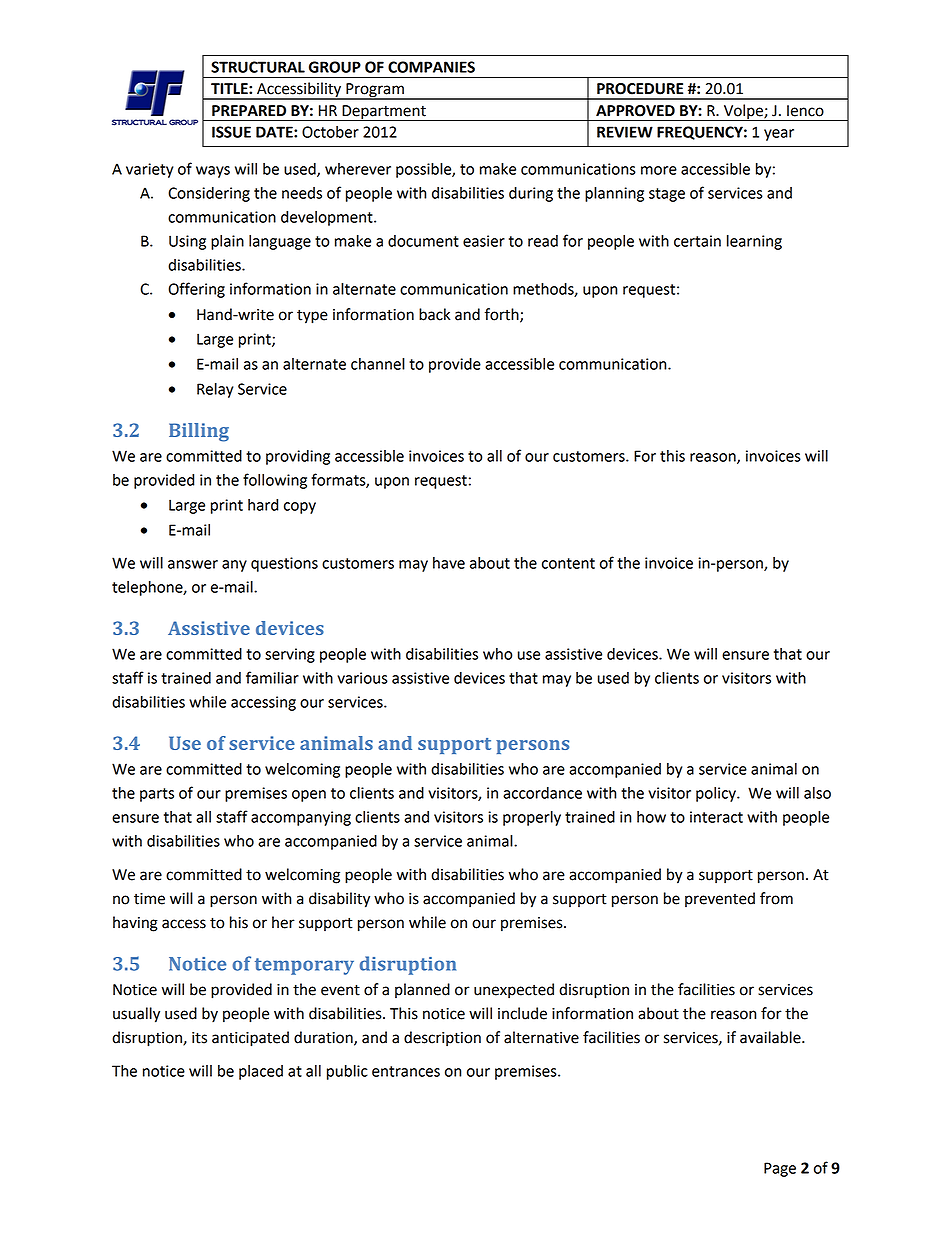  Describe the element at coordinates (261, 1072) in the image. I see `placed` at that location.
